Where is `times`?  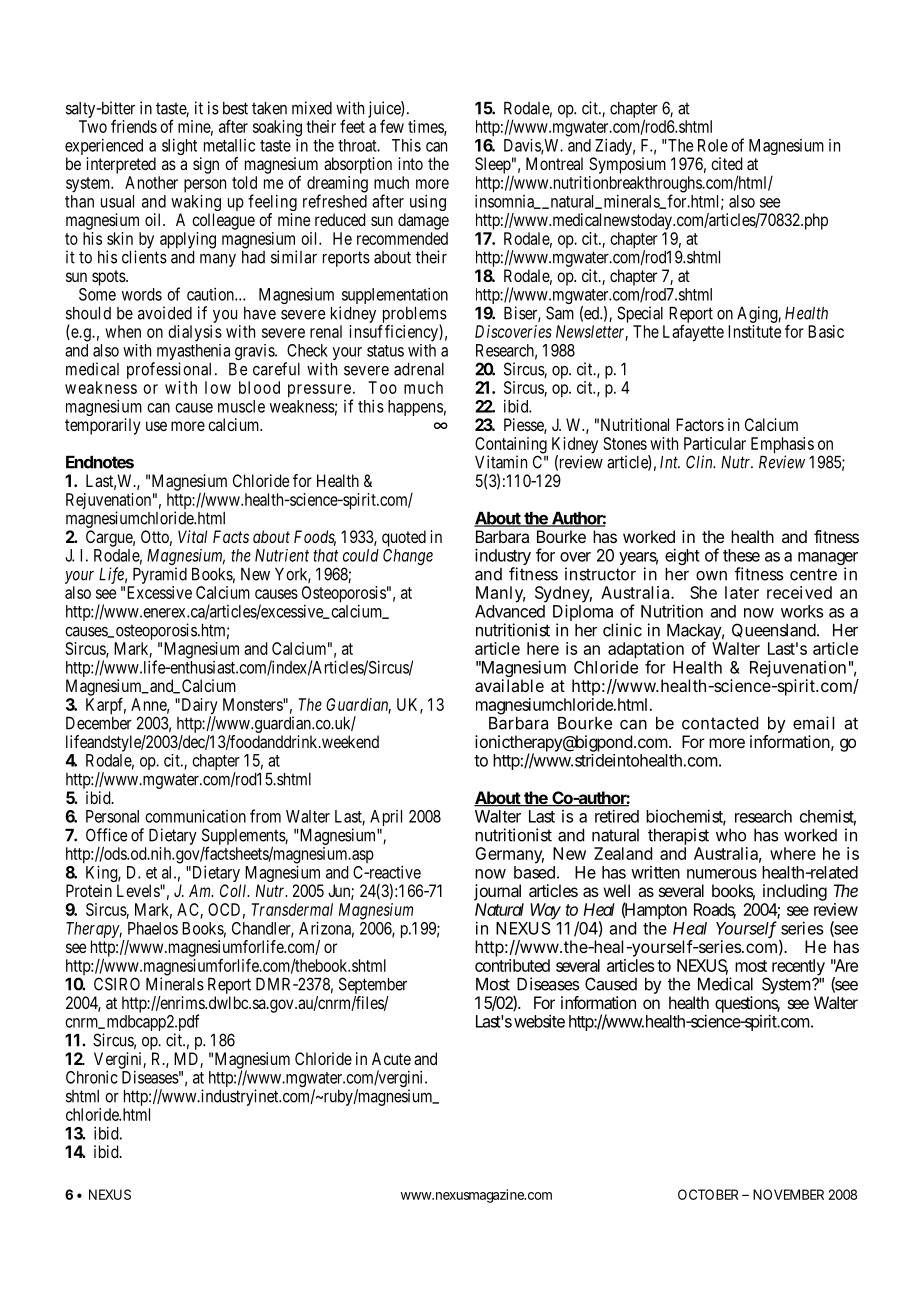 times is located at coordinates (426, 127).
